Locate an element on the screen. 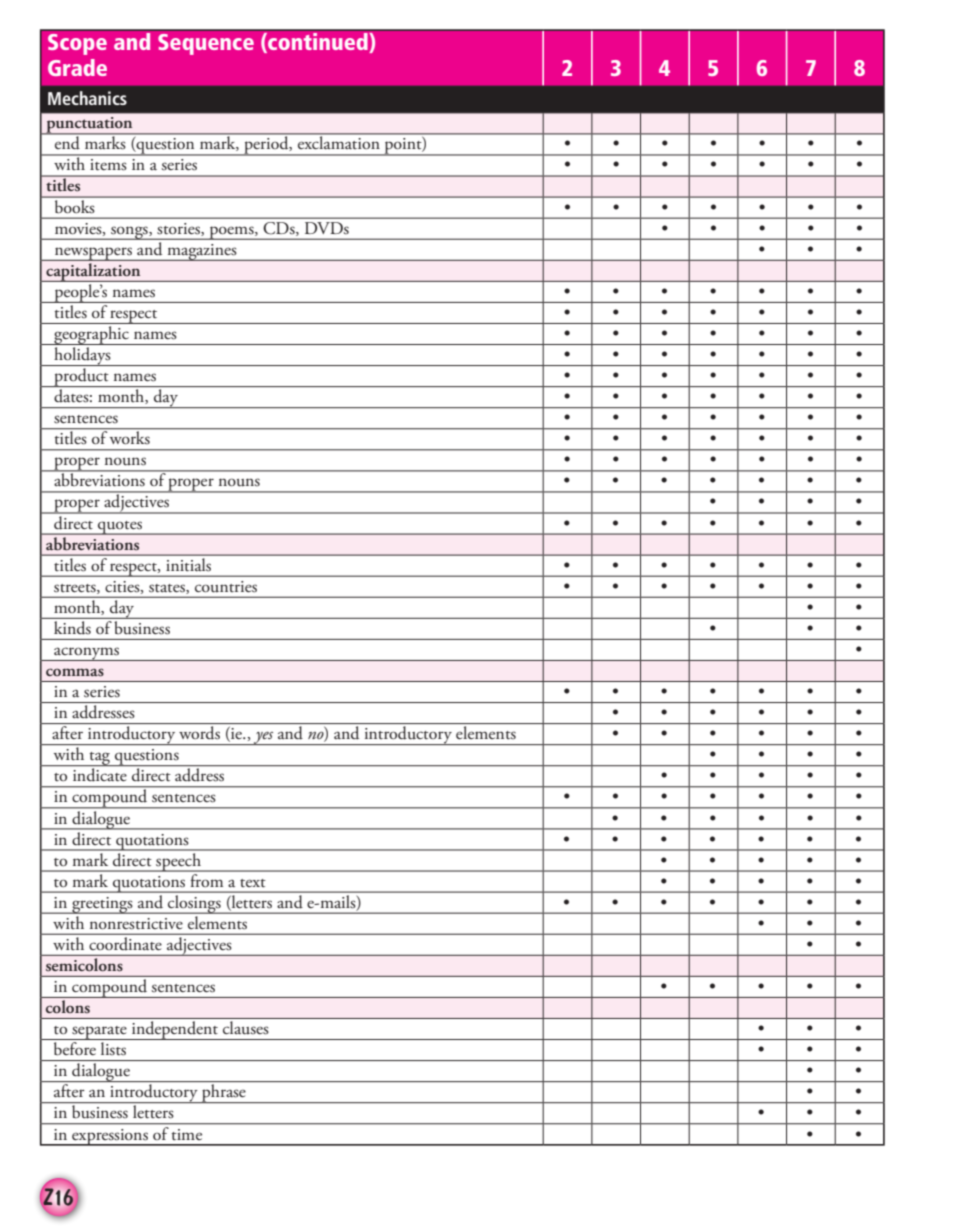 The height and width of the screenshot is (1232, 954). exclamation is located at coordinates (339, 141).
